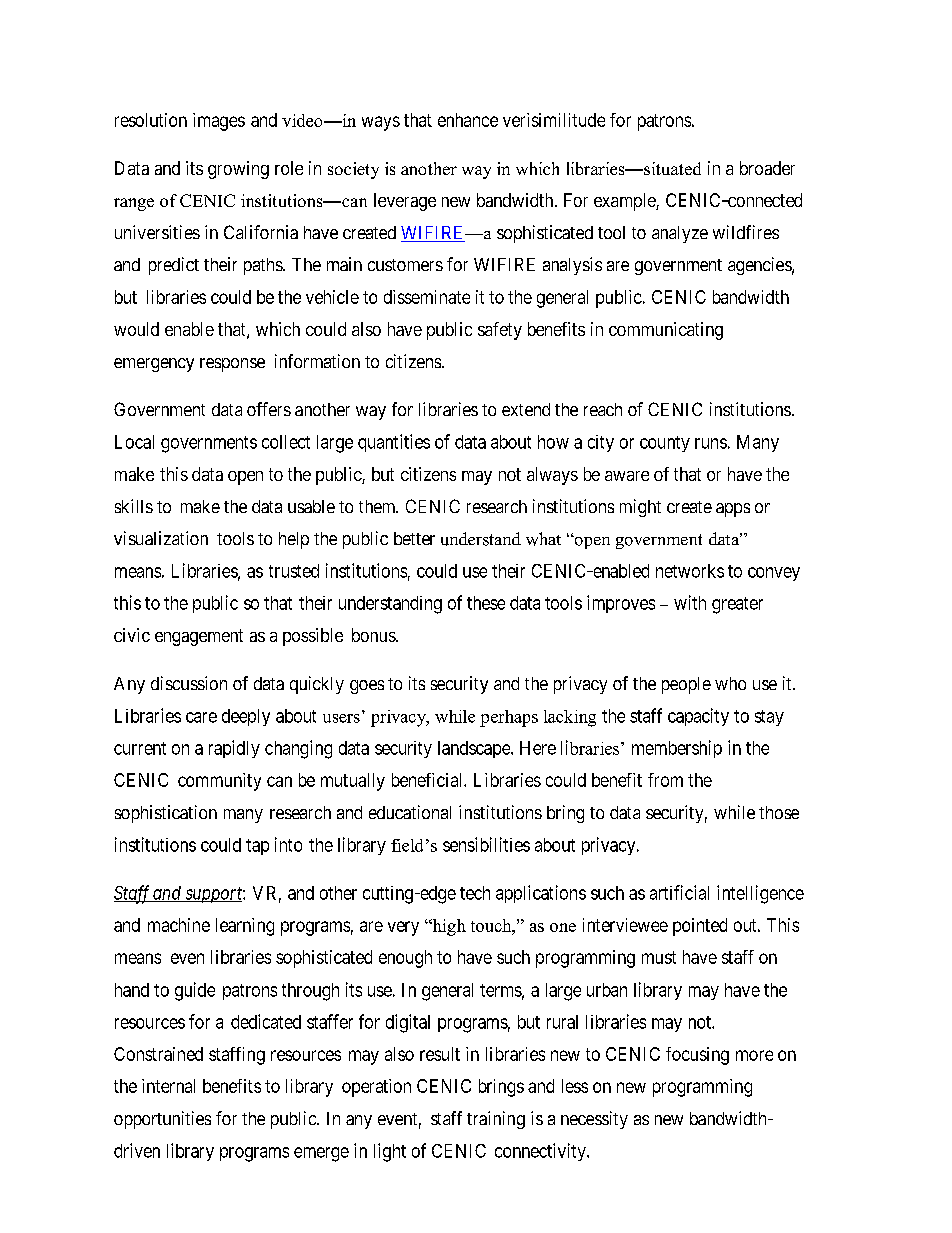 This image has height=1233, width=952. I want to click on engagement, so click(199, 637).
